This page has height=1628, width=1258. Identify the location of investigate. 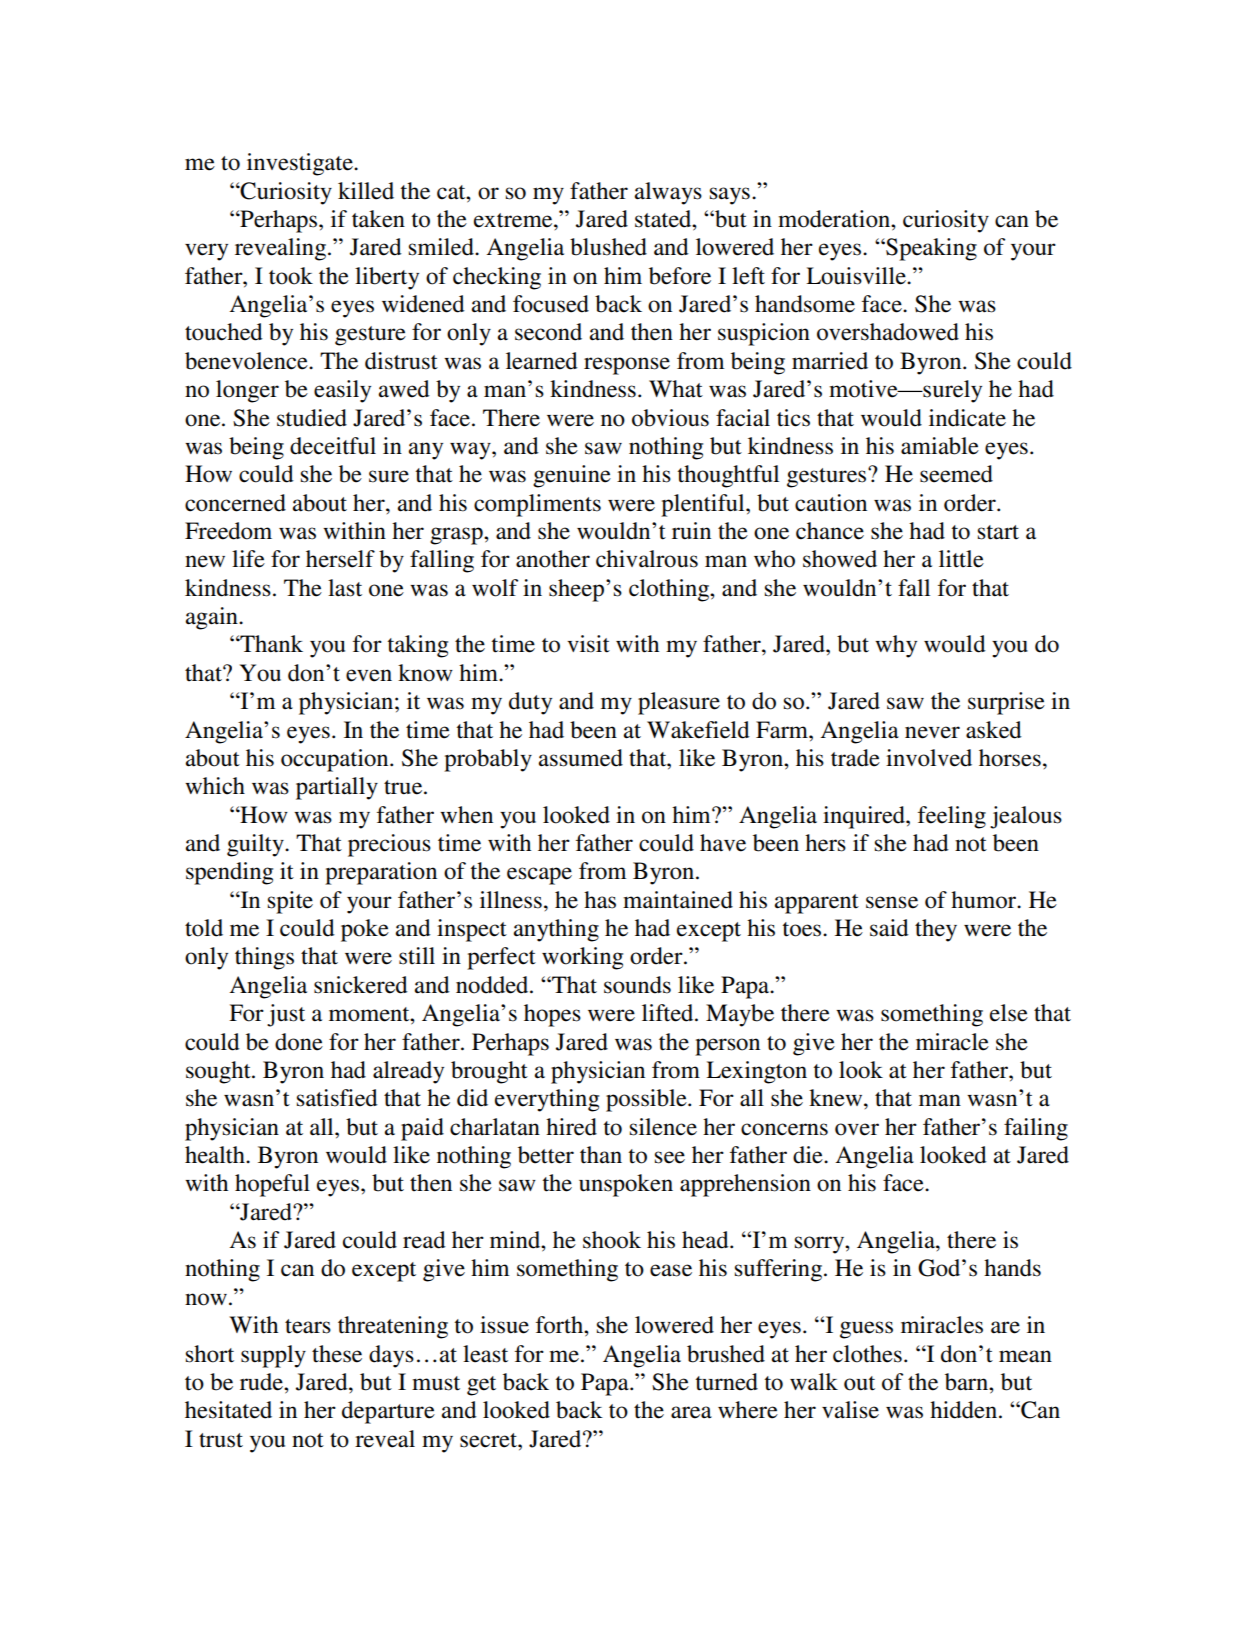
(301, 164).
